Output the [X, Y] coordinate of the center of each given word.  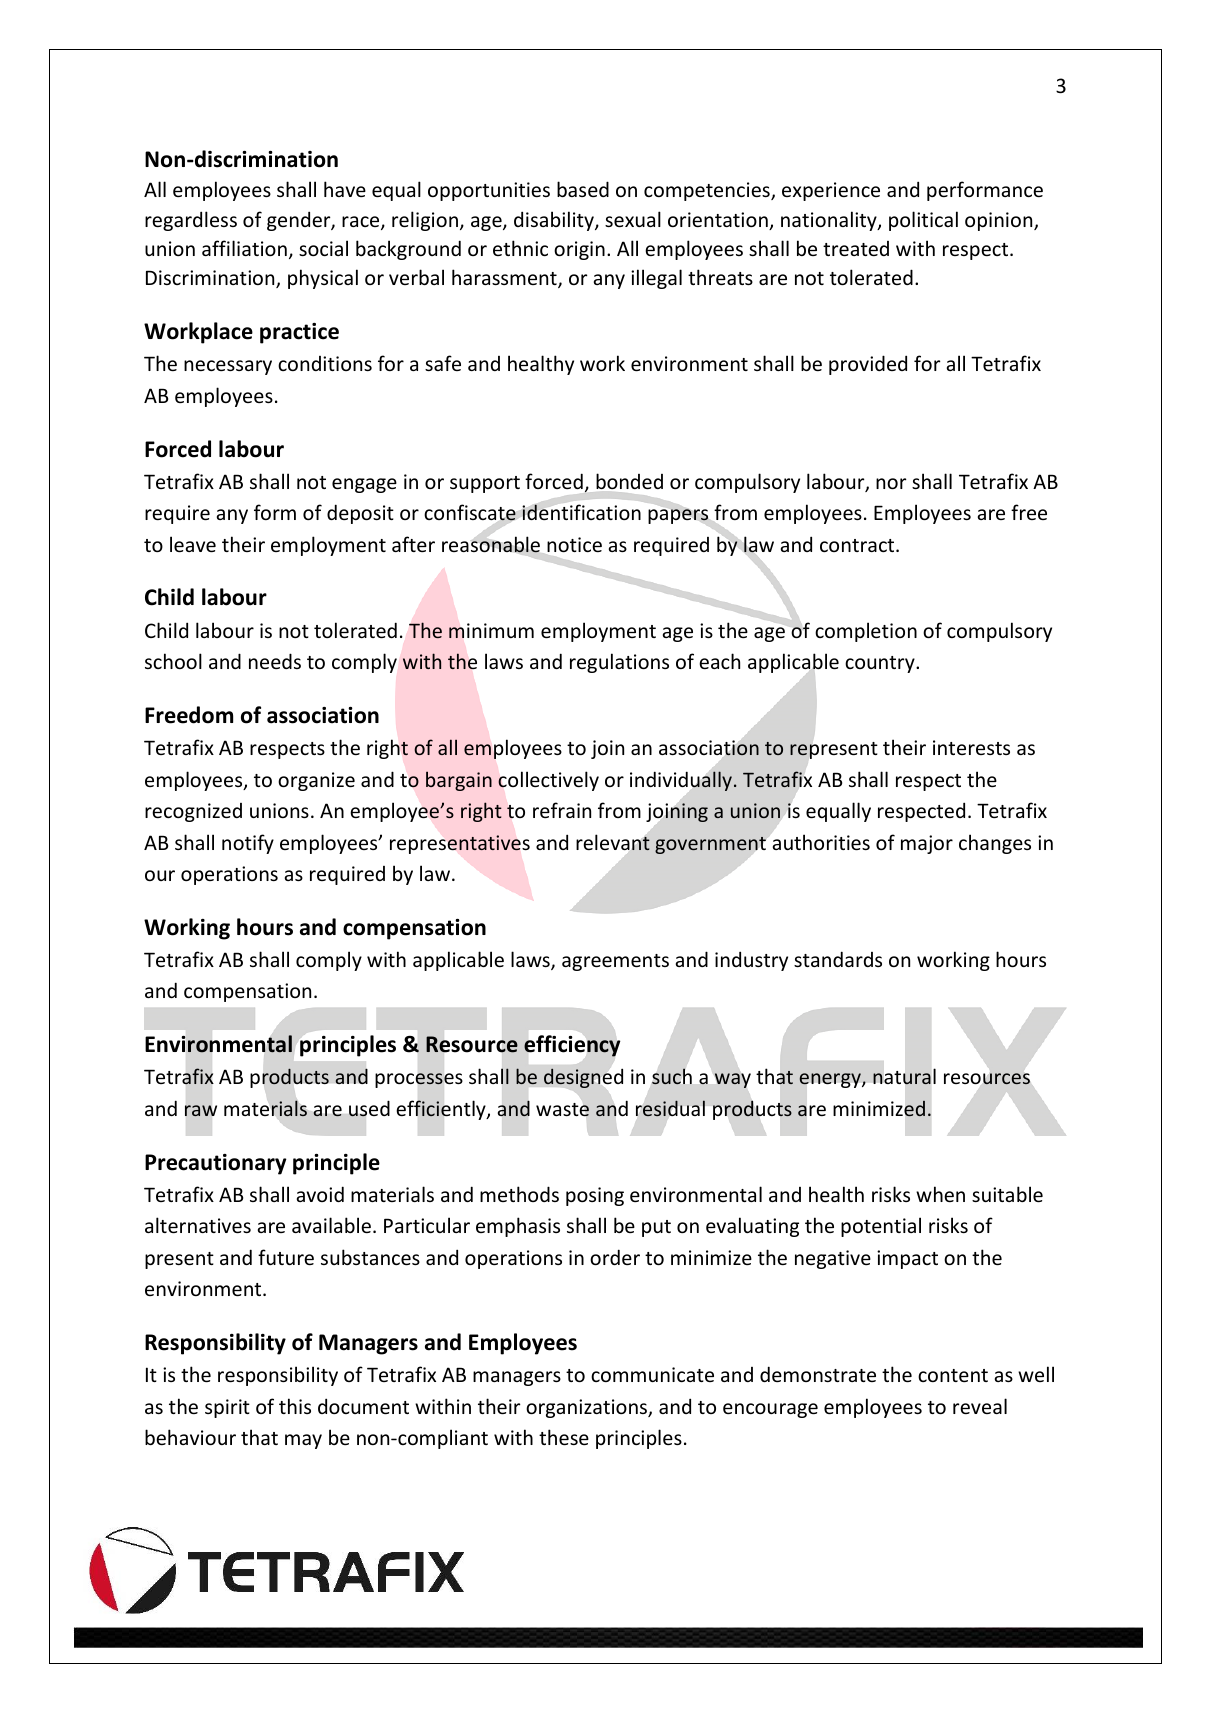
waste [562, 1110]
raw [201, 1110]
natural [904, 1076]
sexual [633, 219]
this [295, 1406]
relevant [613, 842]
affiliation [244, 248]
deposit [360, 514]
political [923, 221]
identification [581, 512]
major [927, 844]
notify [248, 844]
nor [891, 483]
